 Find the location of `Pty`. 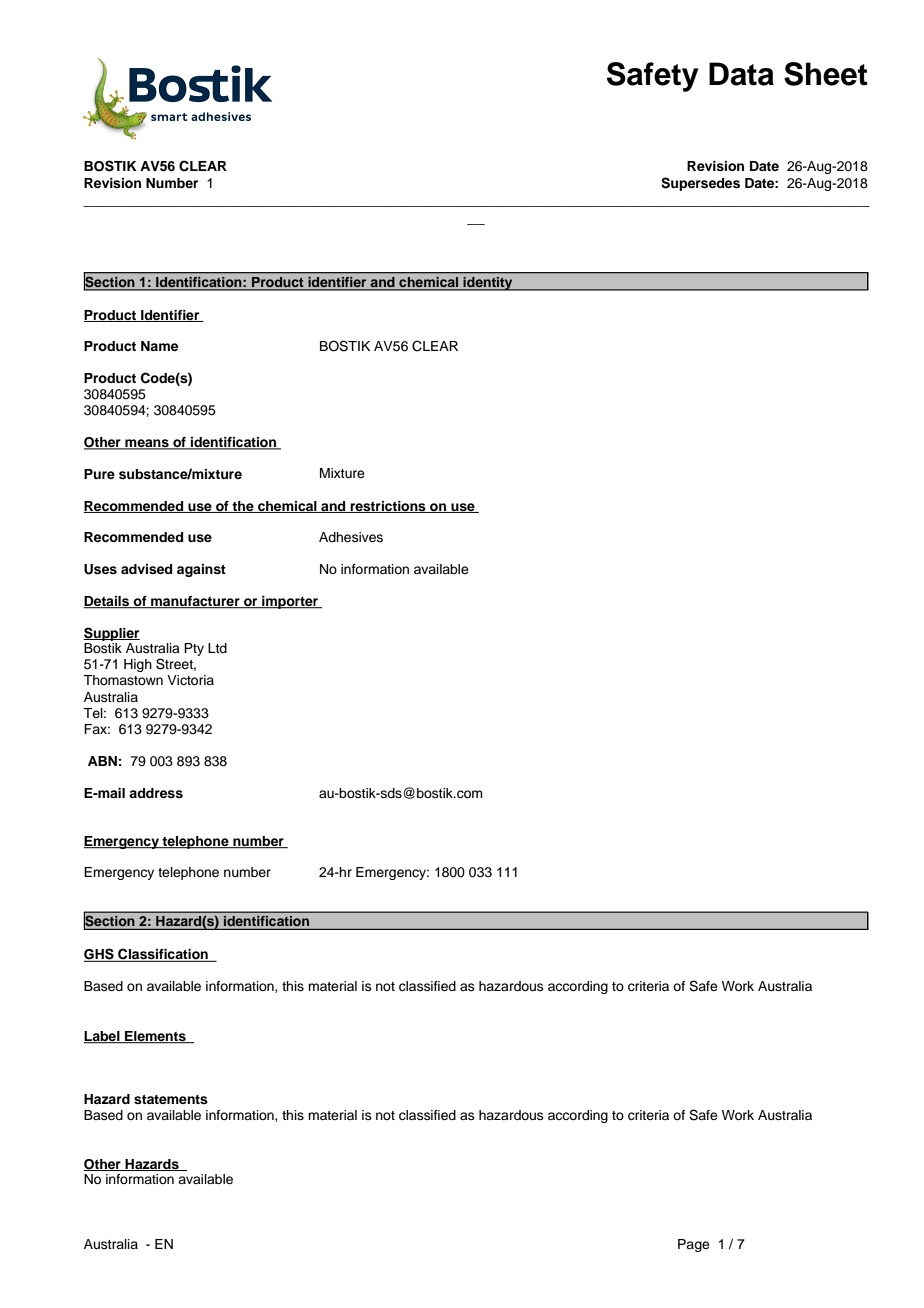

Pty is located at coordinates (194, 649).
